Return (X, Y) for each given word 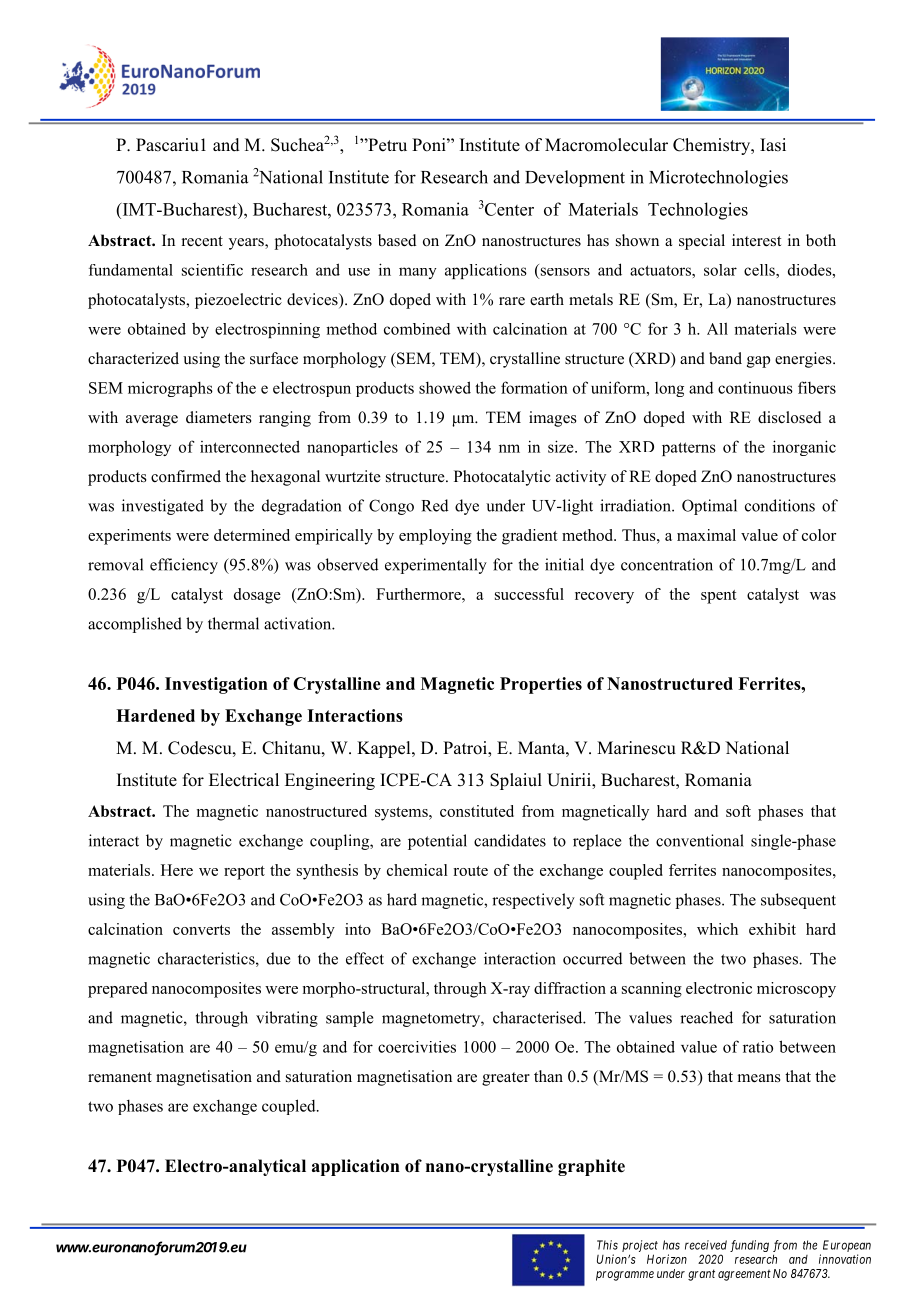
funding (749, 1246)
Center (509, 209)
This (607, 1245)
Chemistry (713, 146)
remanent (120, 1077)
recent (202, 241)
